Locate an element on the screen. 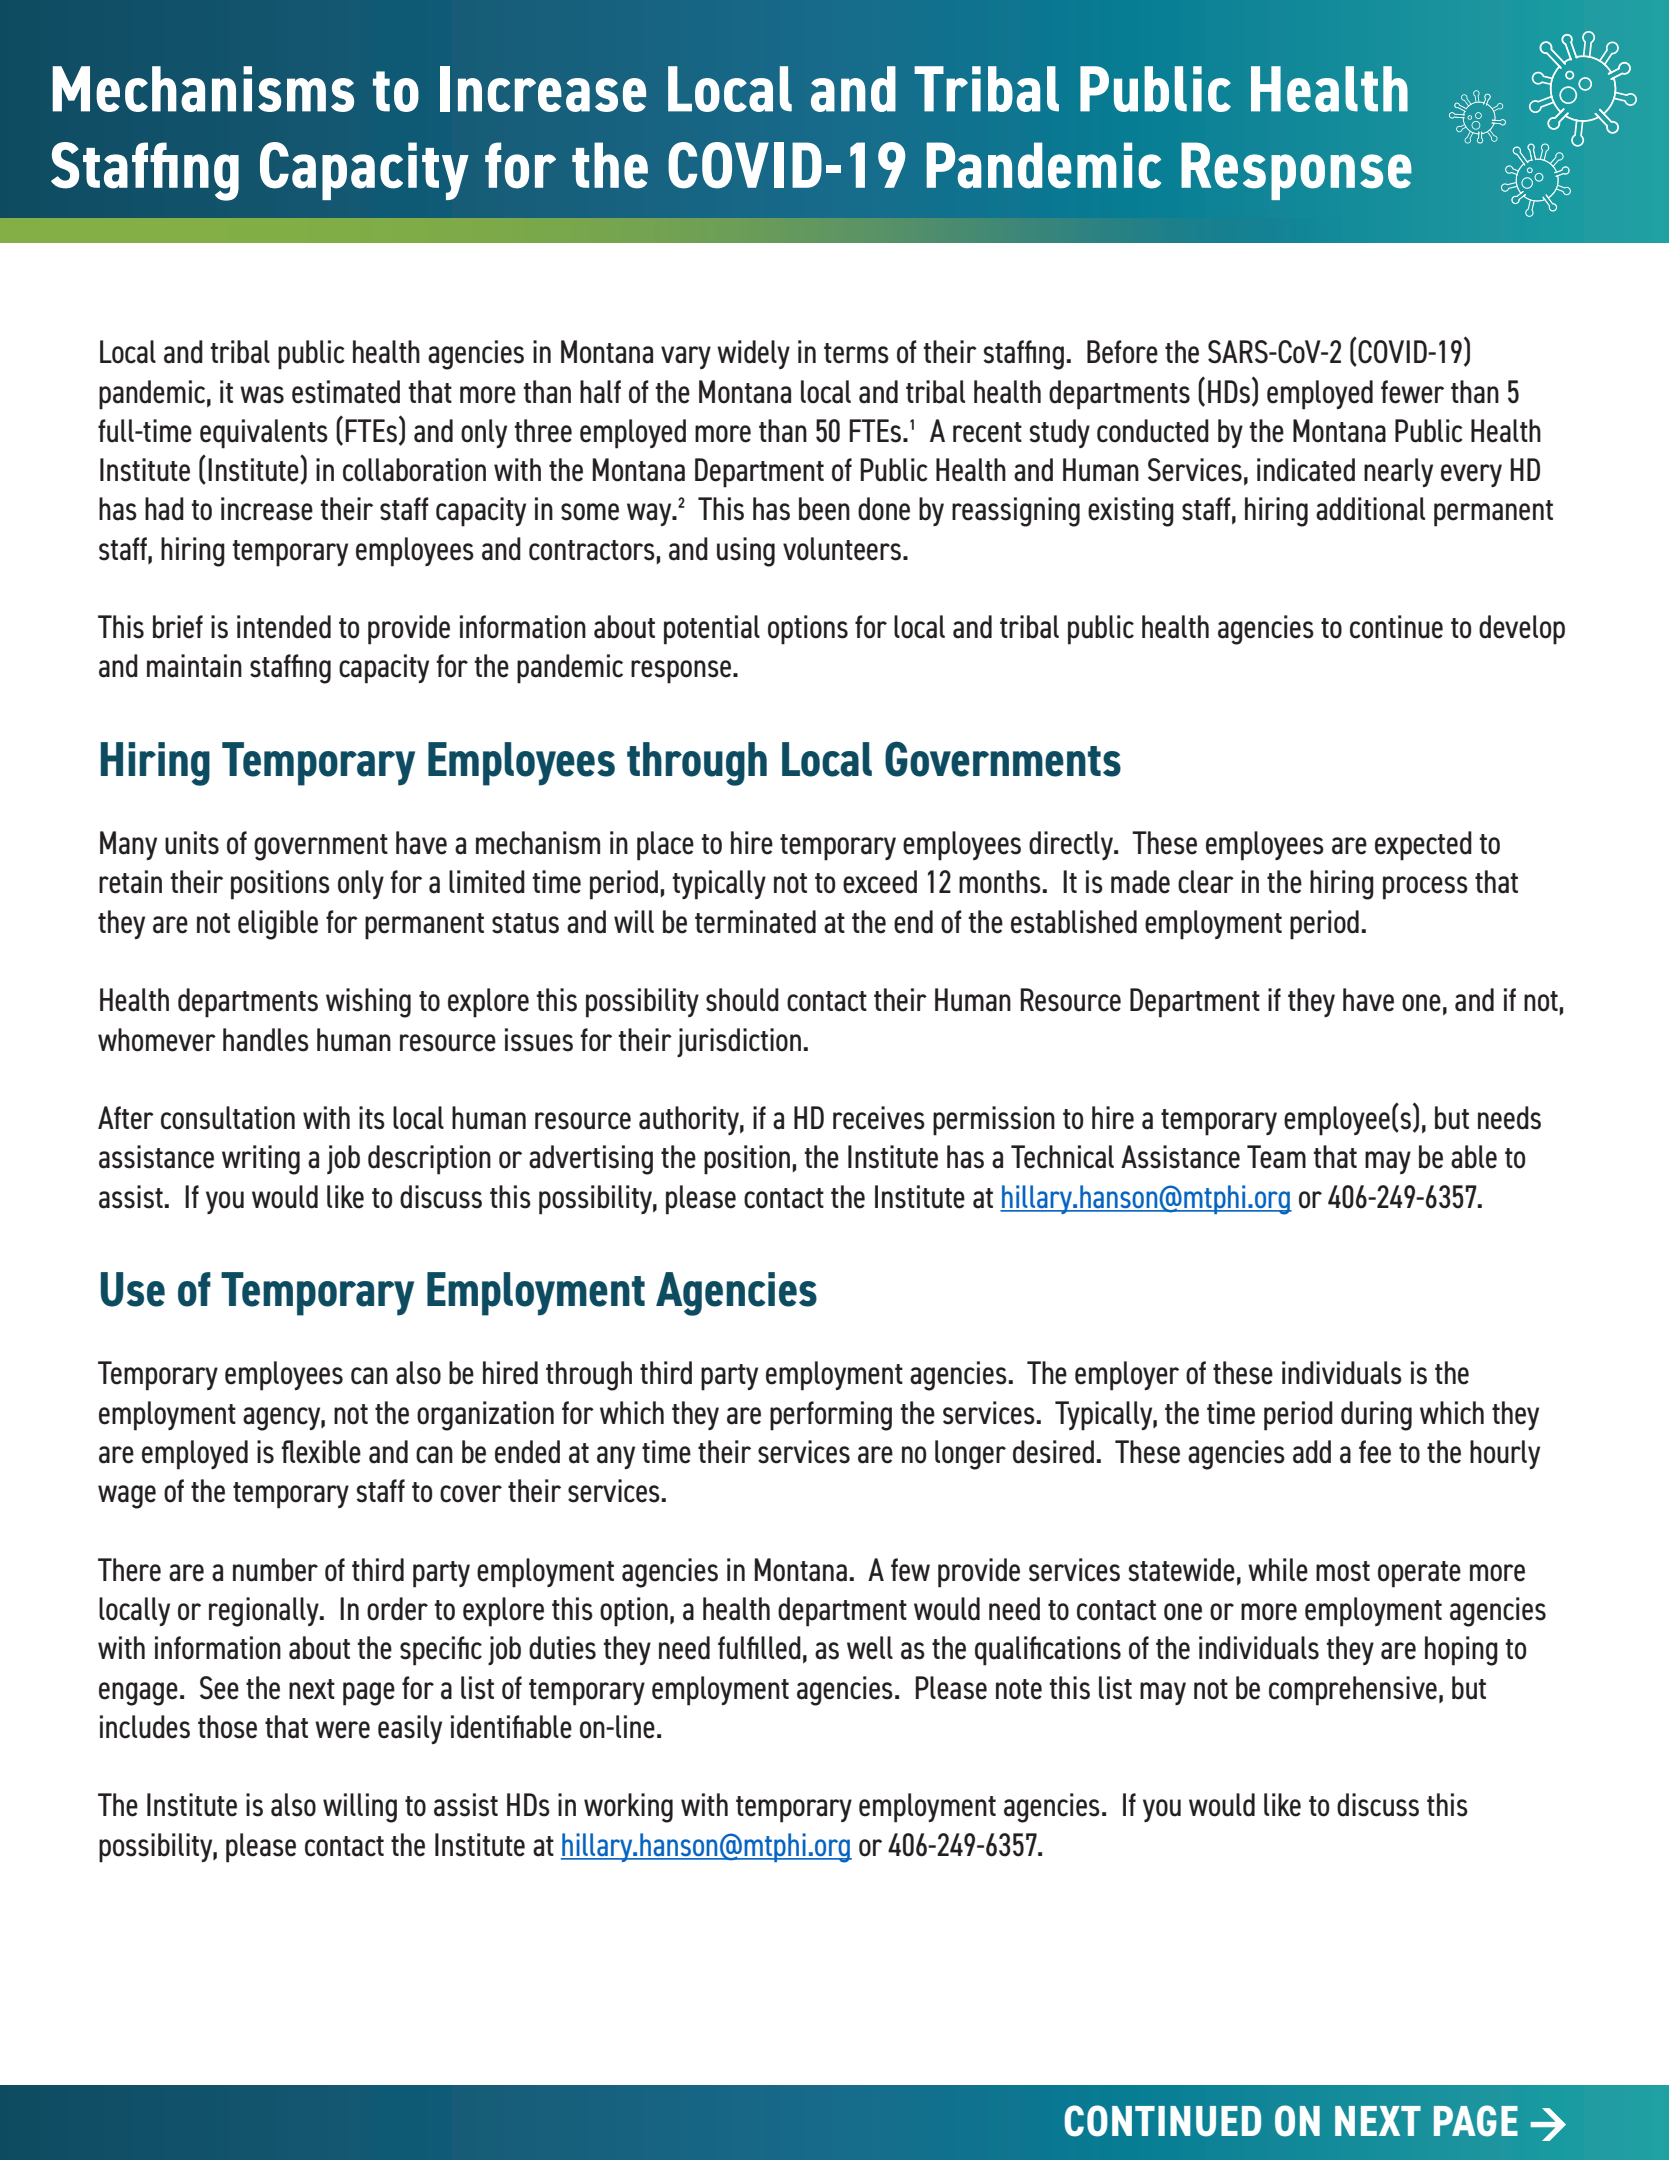  performing is located at coordinates (831, 1416).
